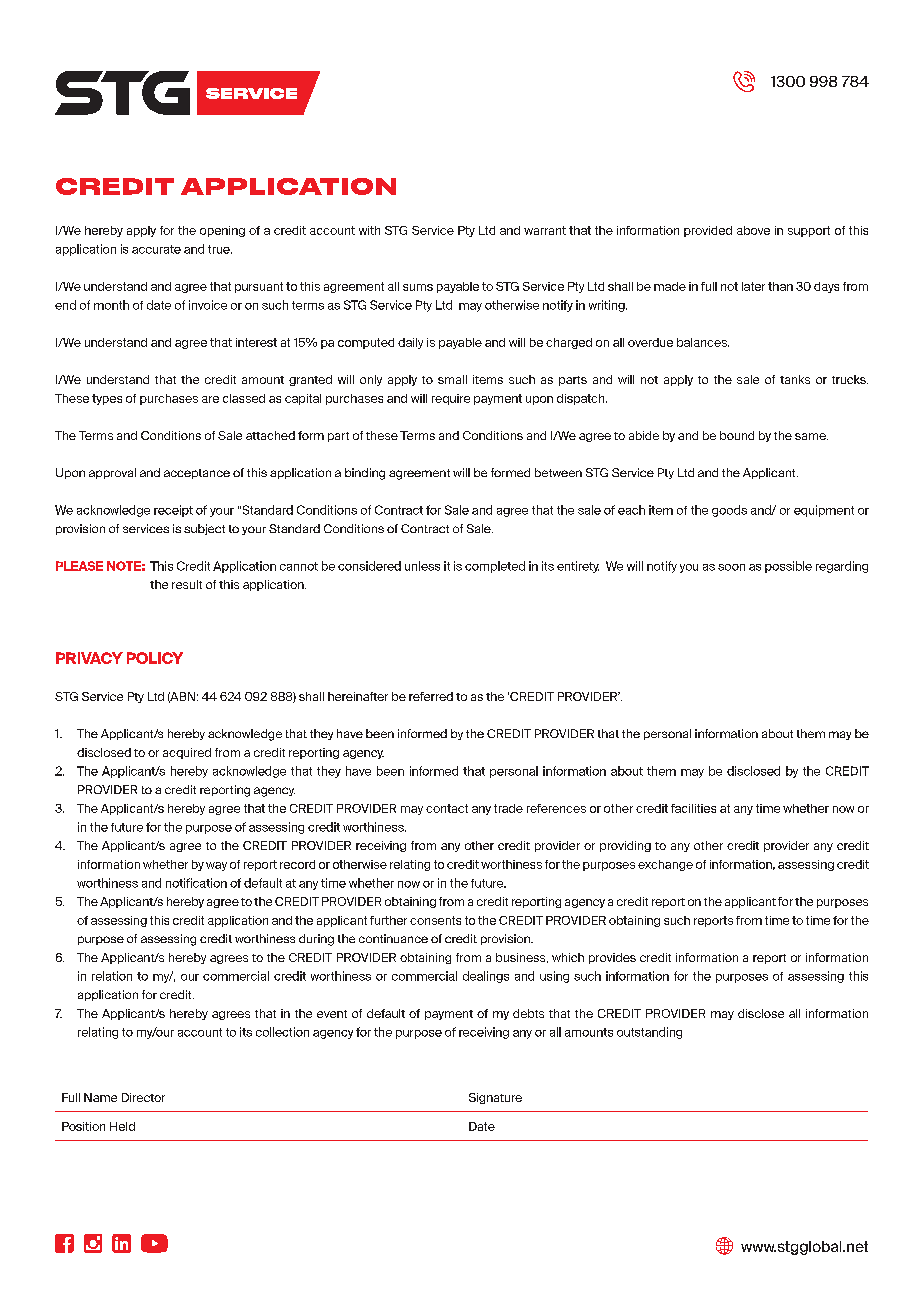 This page has height=1308, width=924. Describe the element at coordinates (665, 865) in the page. I see `exchange` at that location.
